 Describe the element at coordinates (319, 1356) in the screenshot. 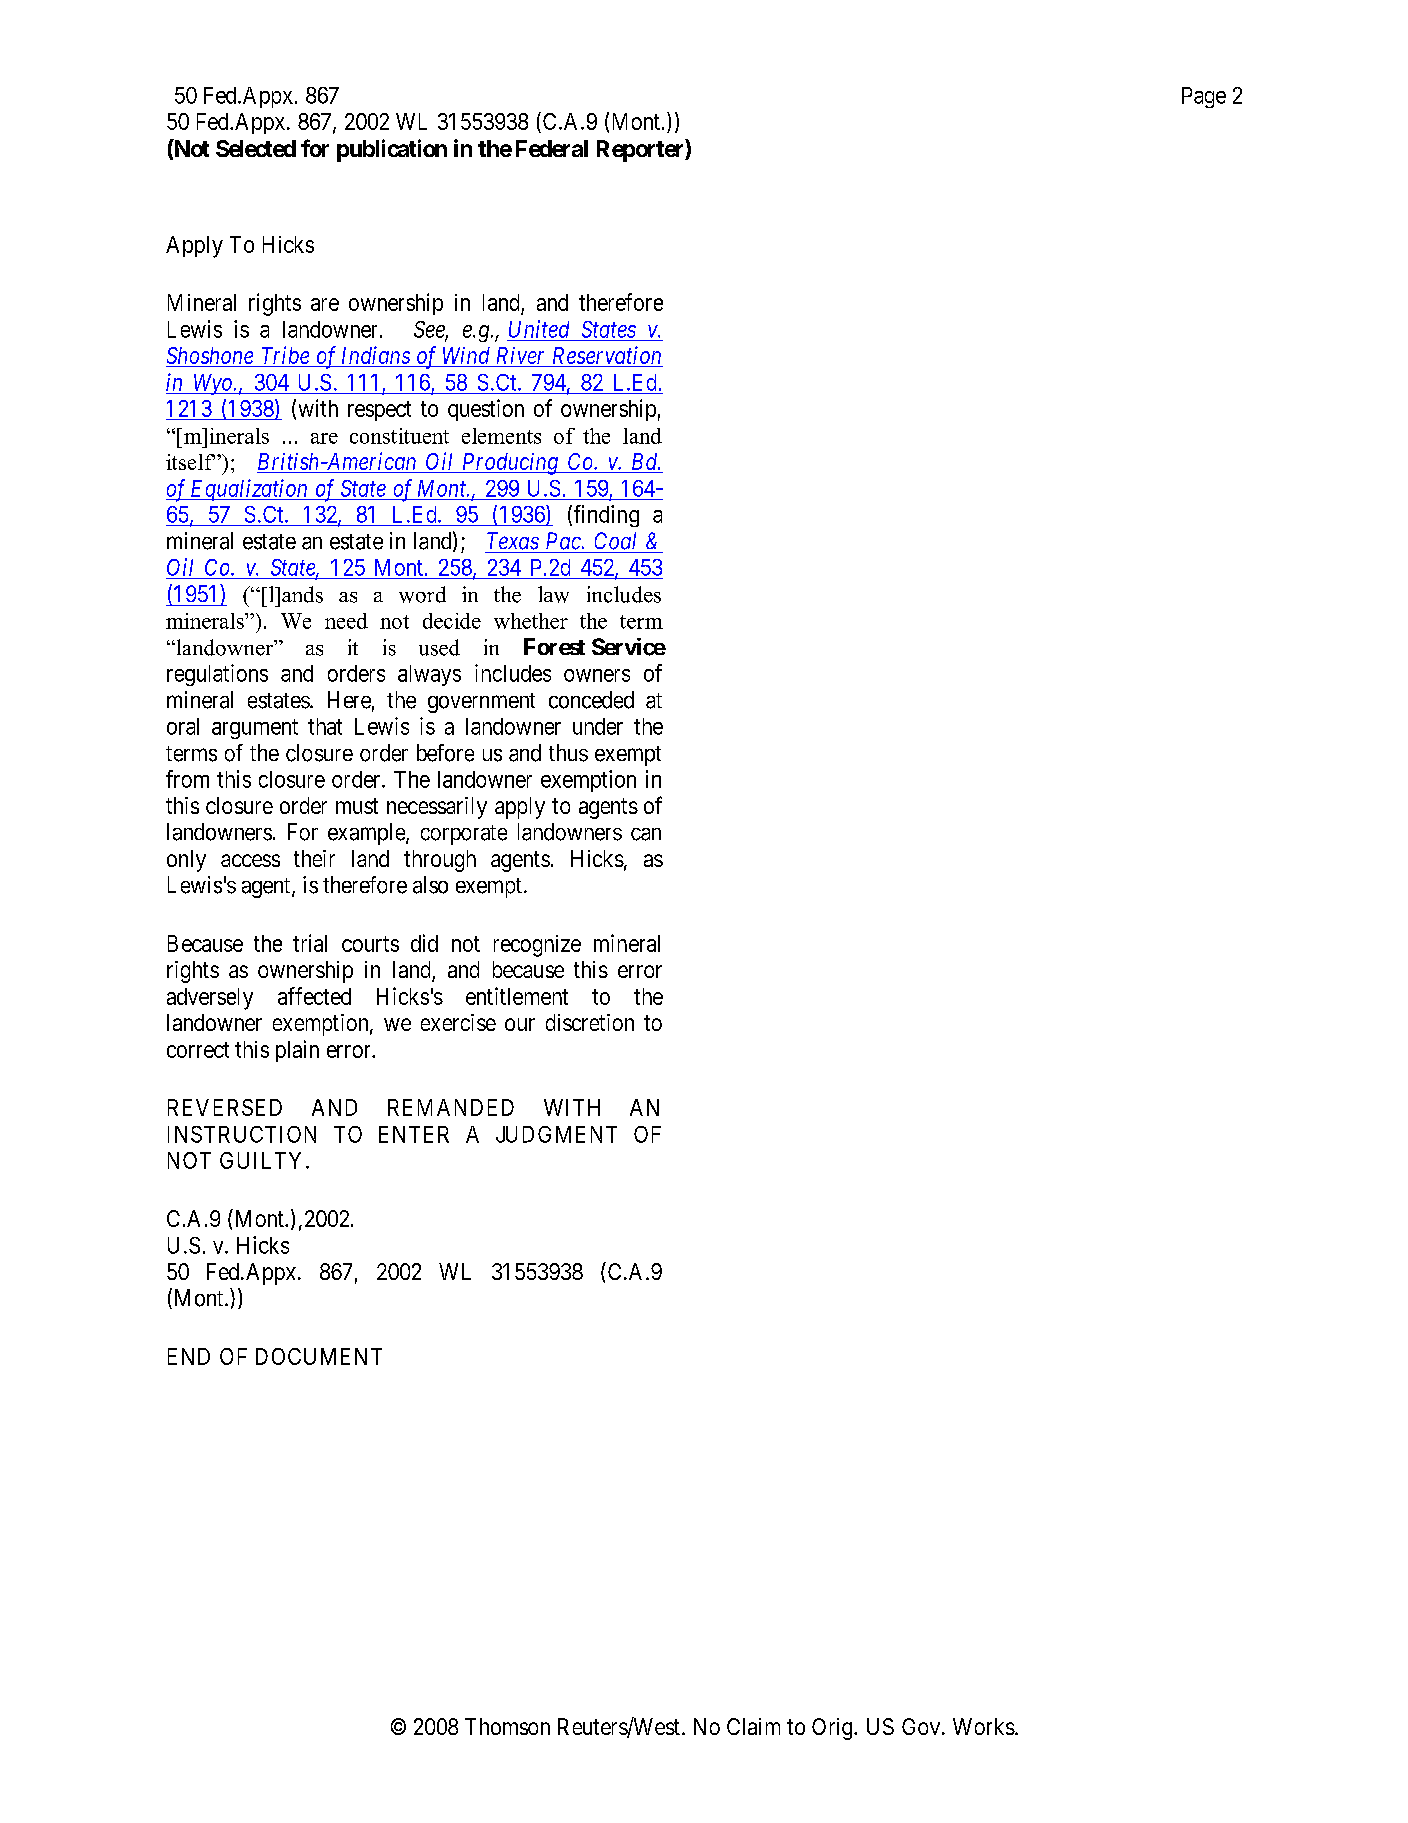

I see `DOCUMENT` at that location.
